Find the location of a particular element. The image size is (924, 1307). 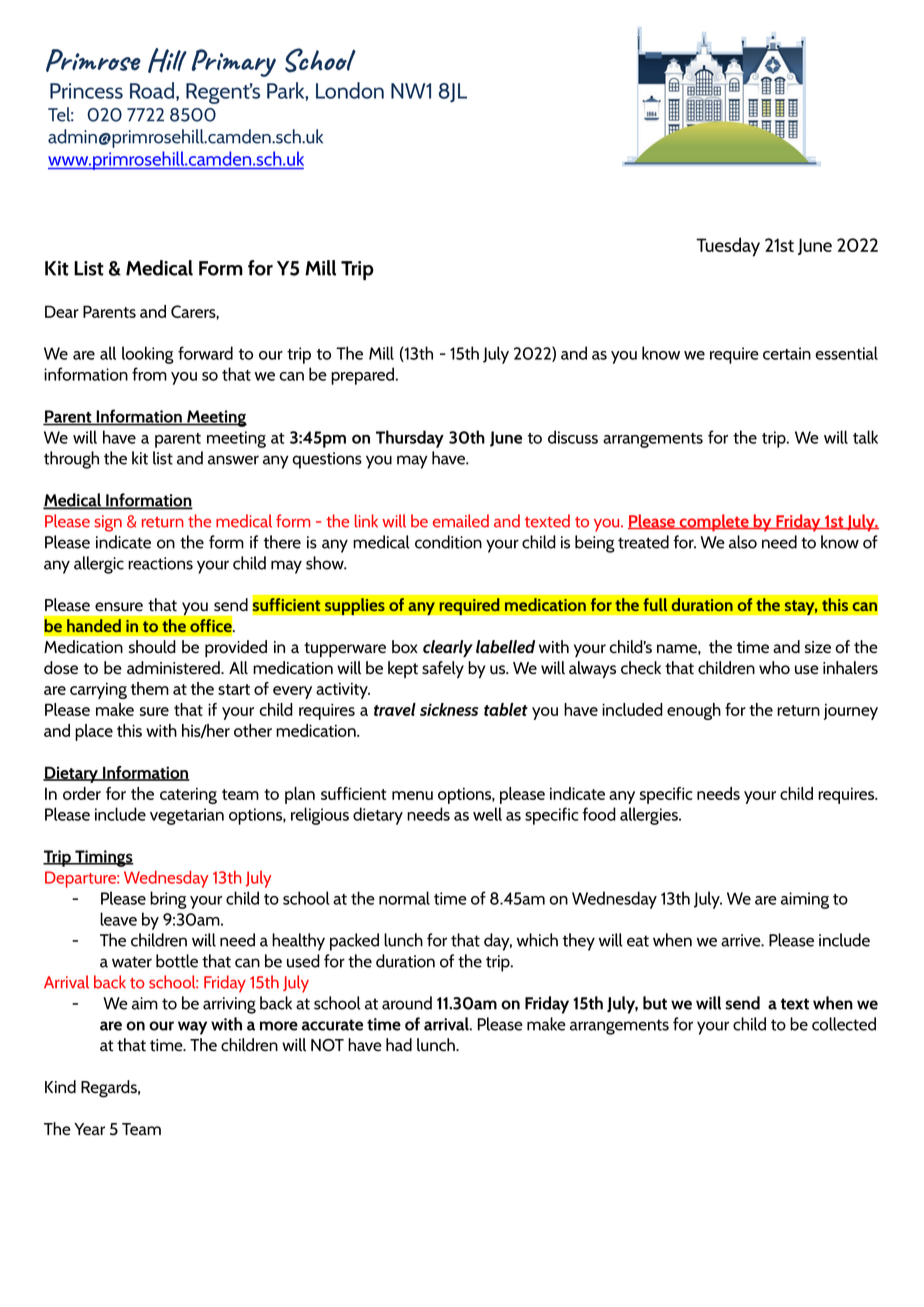

Year is located at coordinates (89, 1129).
